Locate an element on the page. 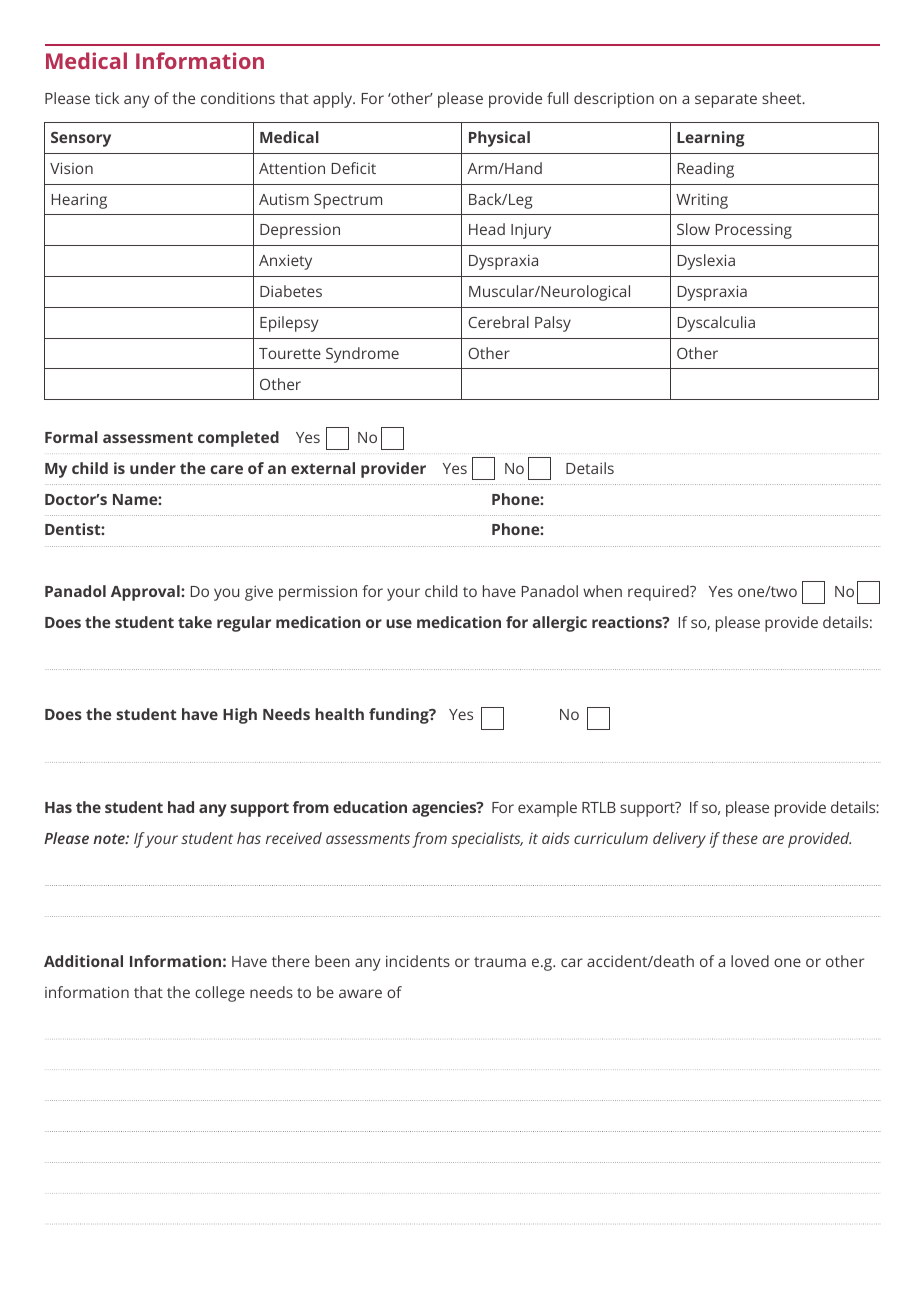  Diabetes is located at coordinates (291, 291).
